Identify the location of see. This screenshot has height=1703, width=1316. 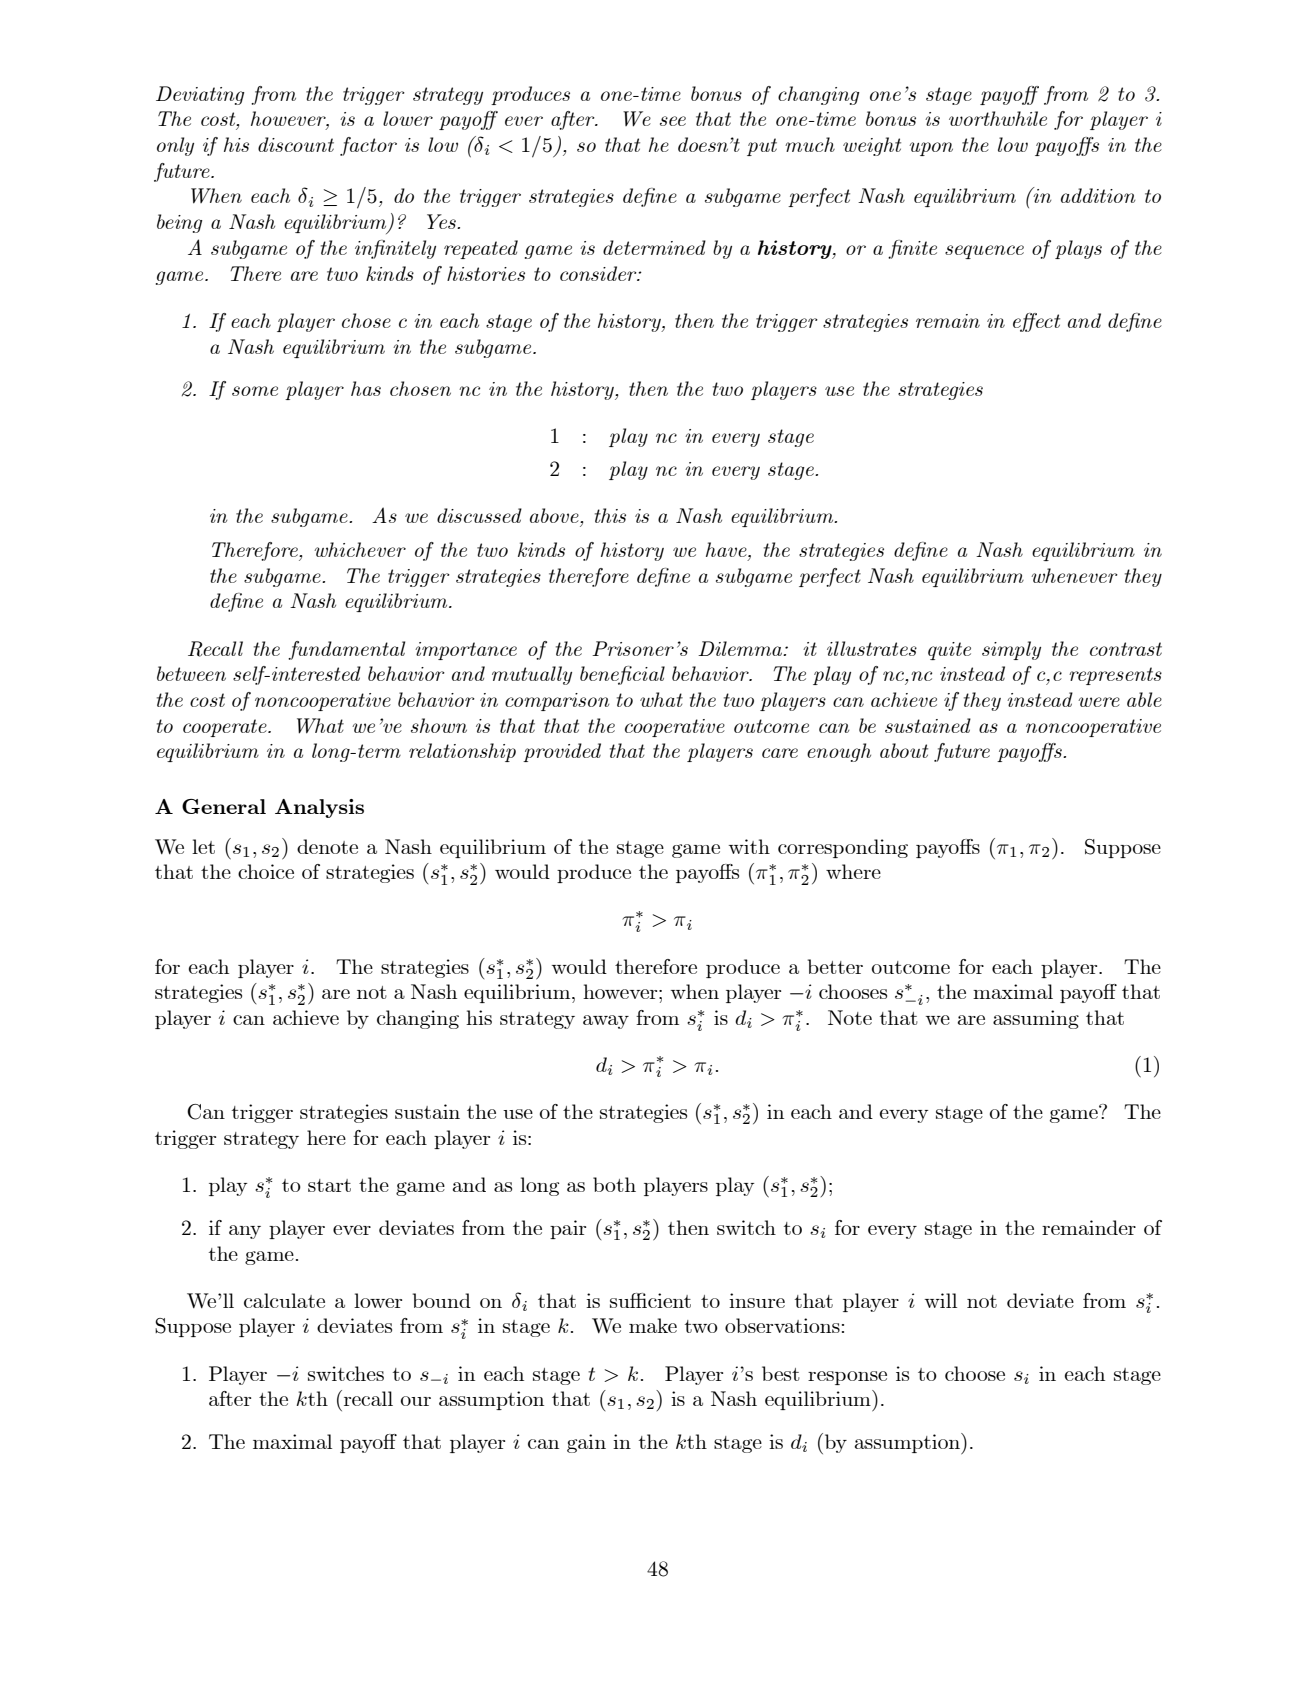
(673, 121).
